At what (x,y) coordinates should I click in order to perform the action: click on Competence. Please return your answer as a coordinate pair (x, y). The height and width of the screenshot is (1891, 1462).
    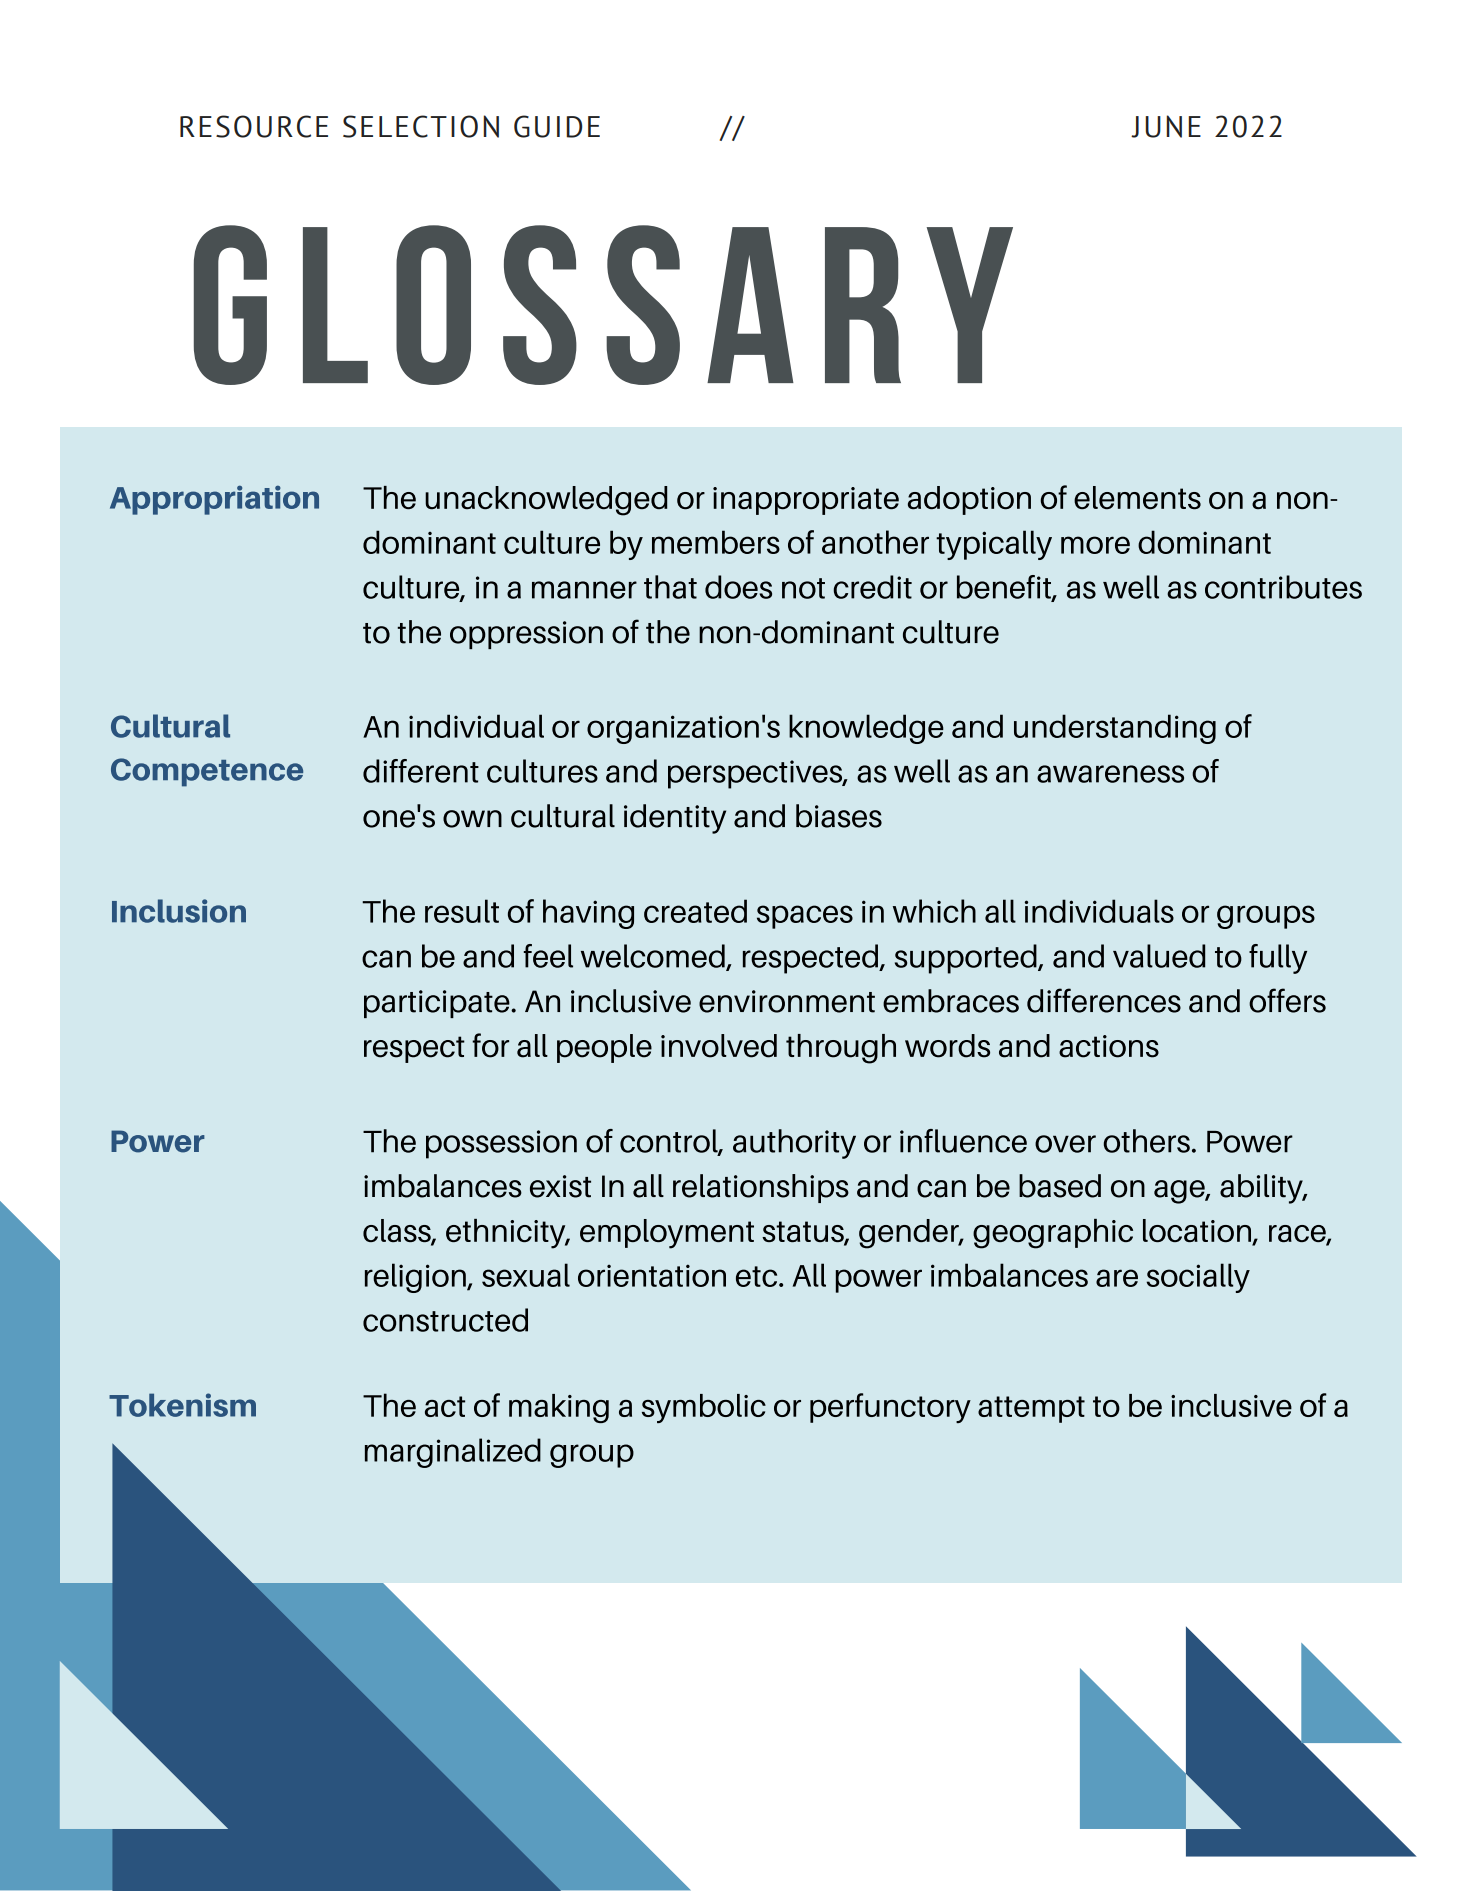
    Looking at the image, I should click on (207, 772).
